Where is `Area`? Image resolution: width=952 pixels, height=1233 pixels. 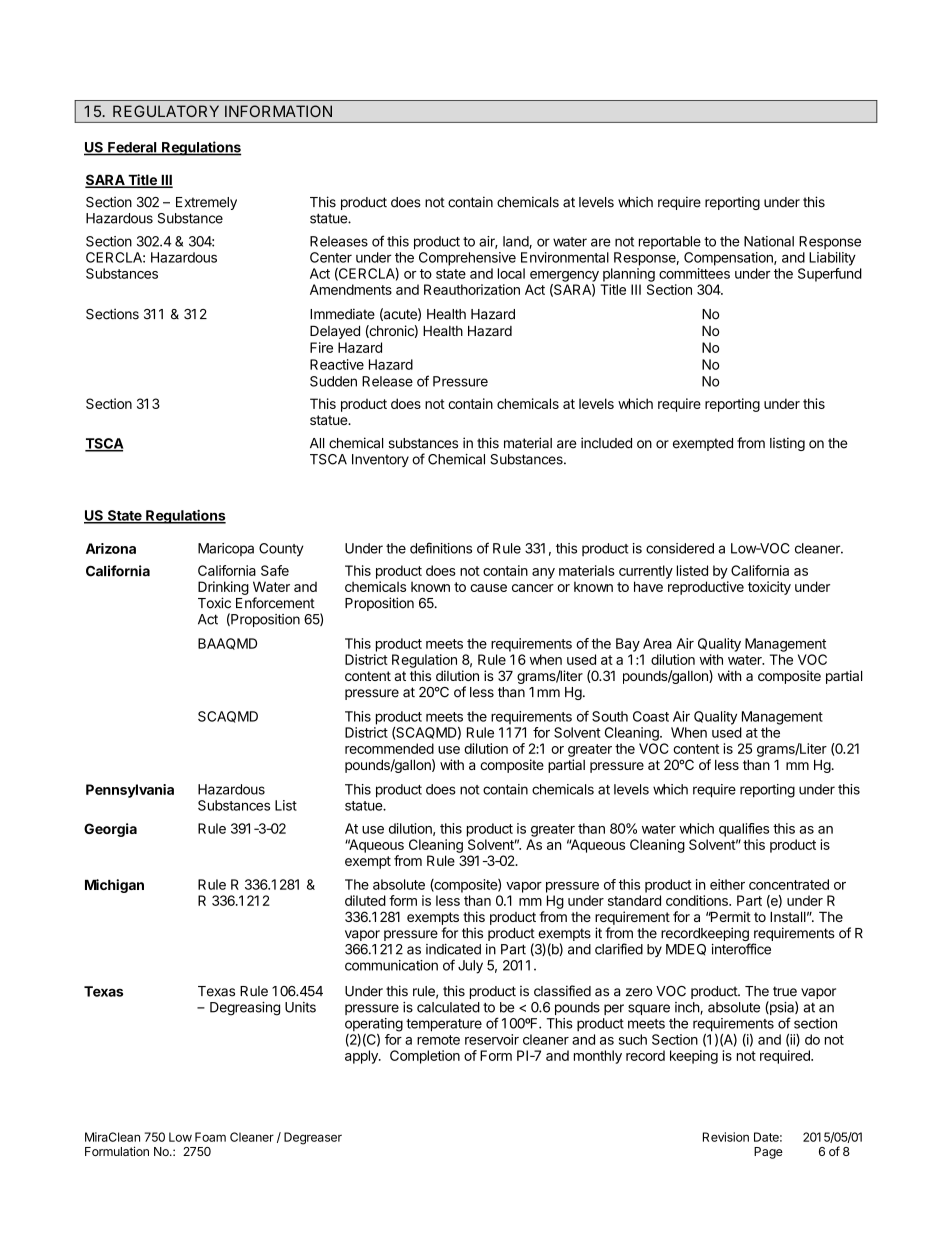 Area is located at coordinates (657, 643).
